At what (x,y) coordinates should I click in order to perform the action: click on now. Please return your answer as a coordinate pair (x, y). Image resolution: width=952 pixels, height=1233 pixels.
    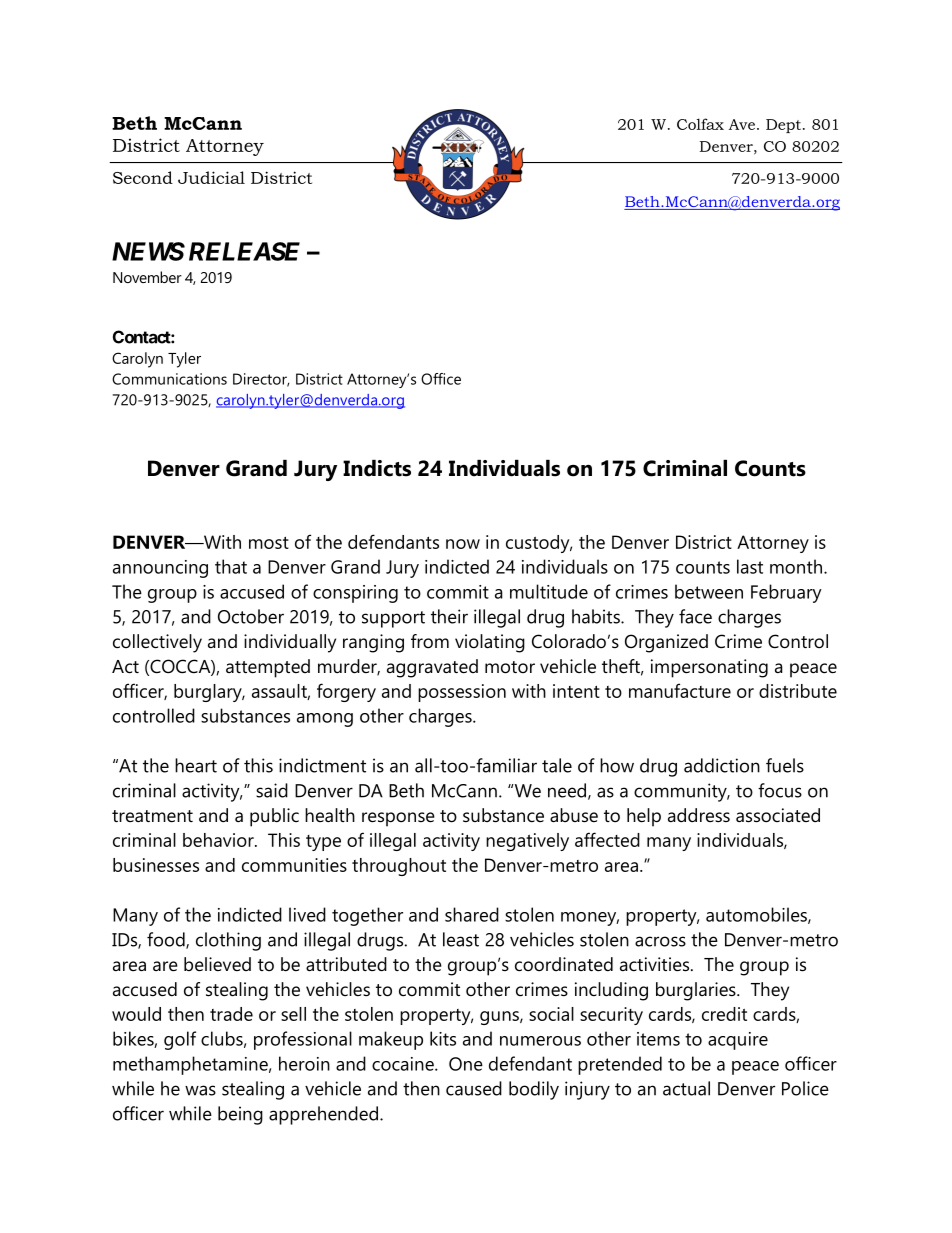
    Looking at the image, I should click on (463, 544).
